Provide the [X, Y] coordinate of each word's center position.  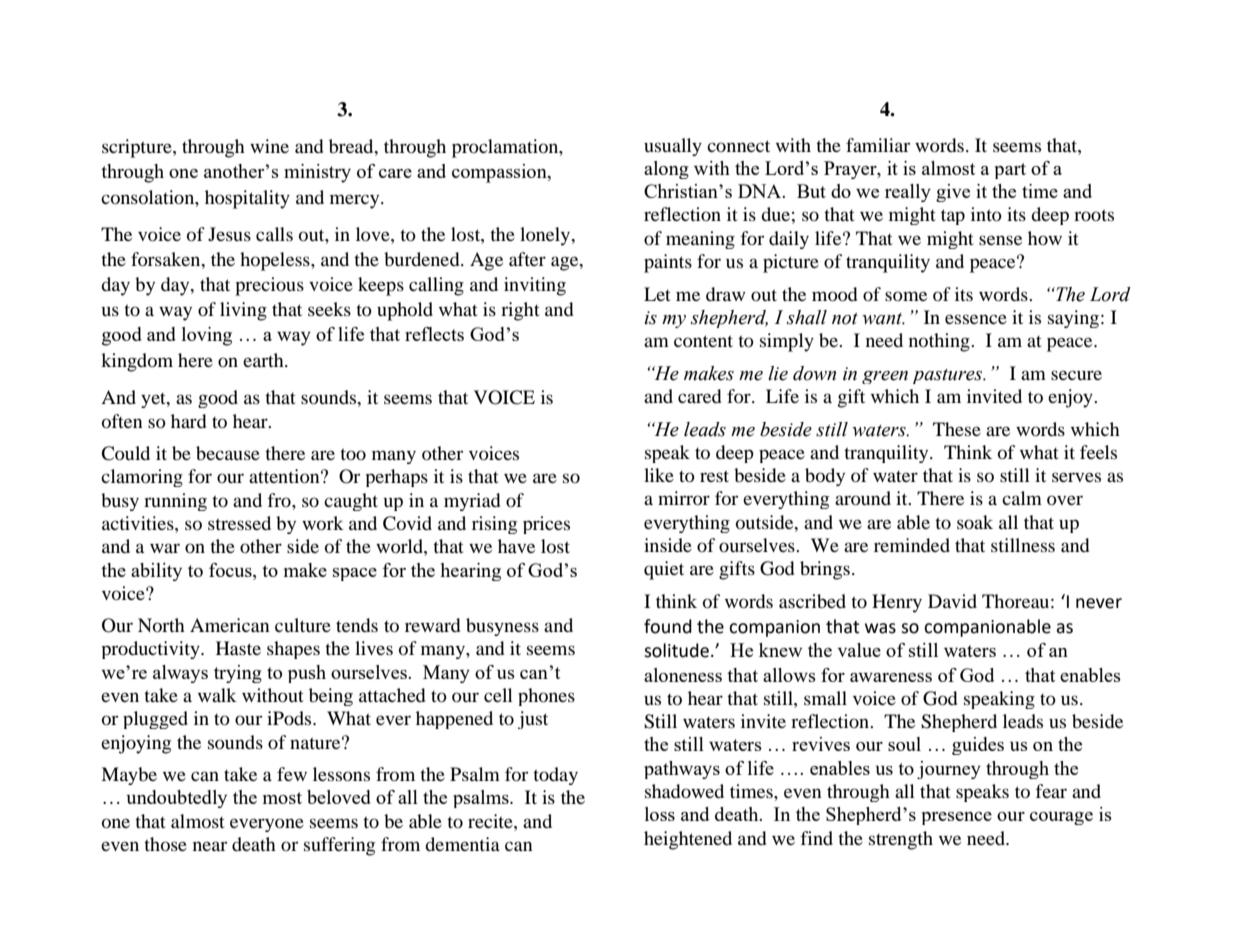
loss [660, 814]
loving [207, 336]
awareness [891, 677]
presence [957, 818]
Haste [238, 648]
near [210, 846]
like [659, 475]
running [175, 502]
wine [269, 146]
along [666, 170]
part [1010, 171]
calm [1022, 498]
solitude [676, 650]
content [703, 341]
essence [976, 319]
